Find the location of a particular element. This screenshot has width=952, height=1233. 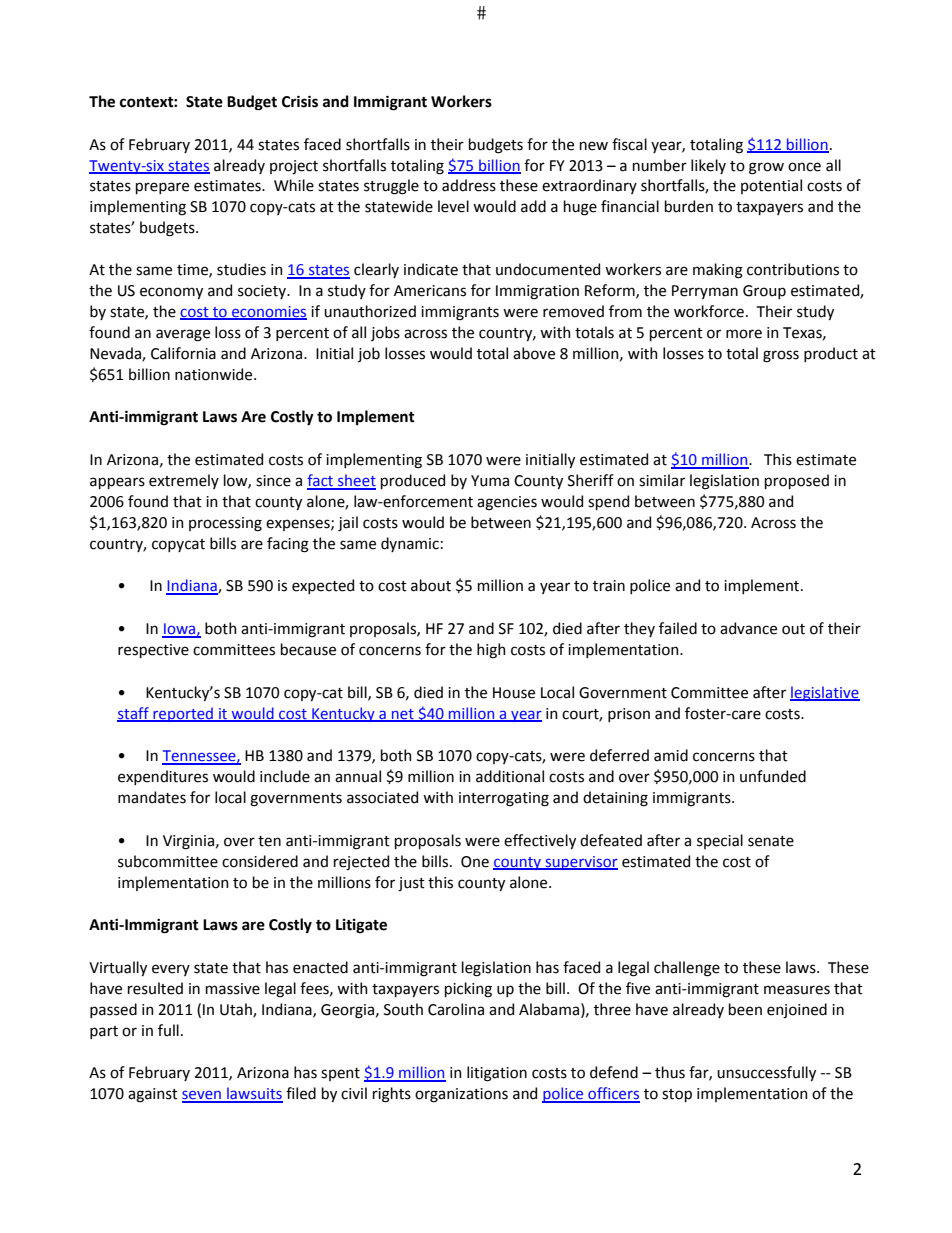

respective is located at coordinates (153, 651).
